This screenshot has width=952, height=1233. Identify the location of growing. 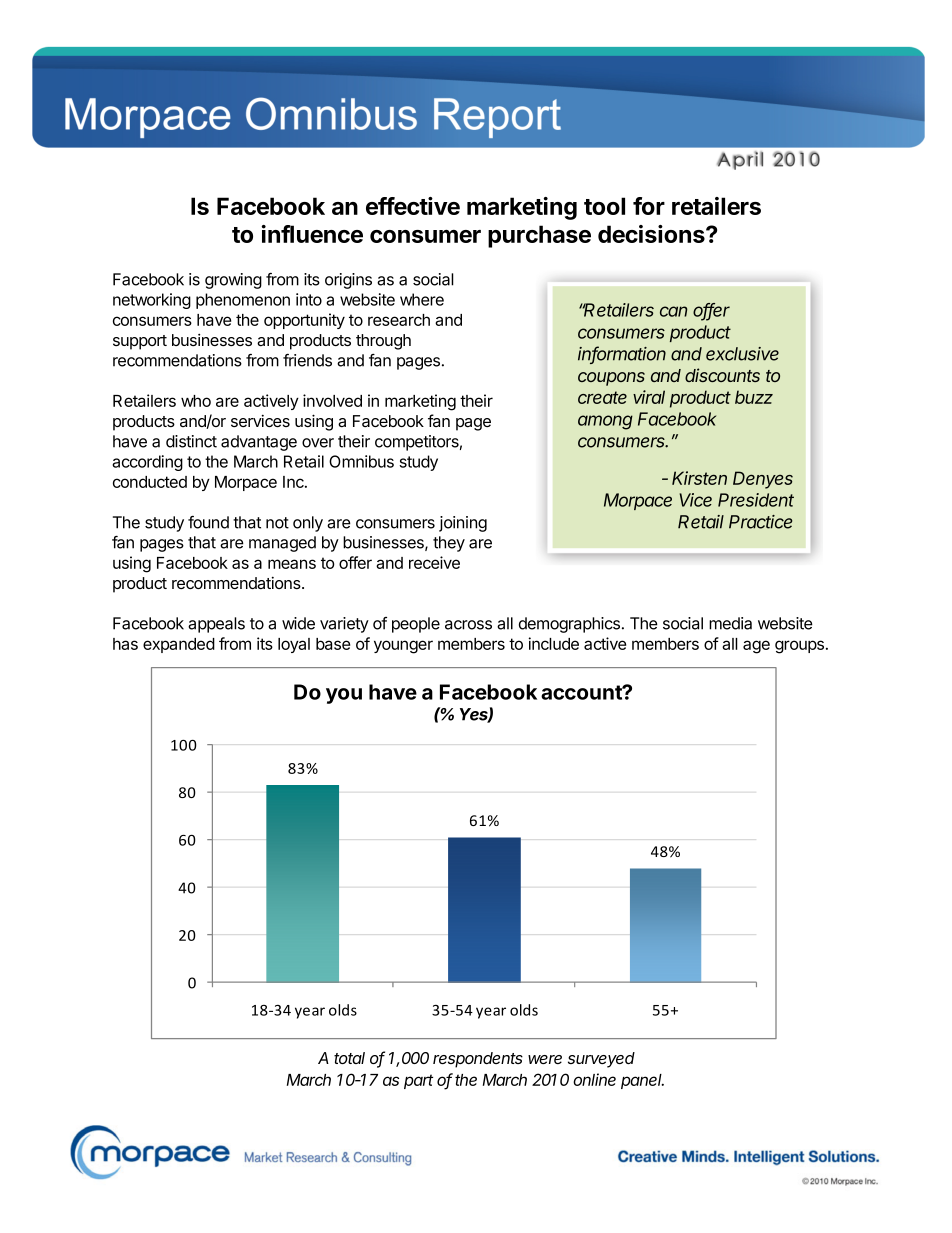
(233, 281).
